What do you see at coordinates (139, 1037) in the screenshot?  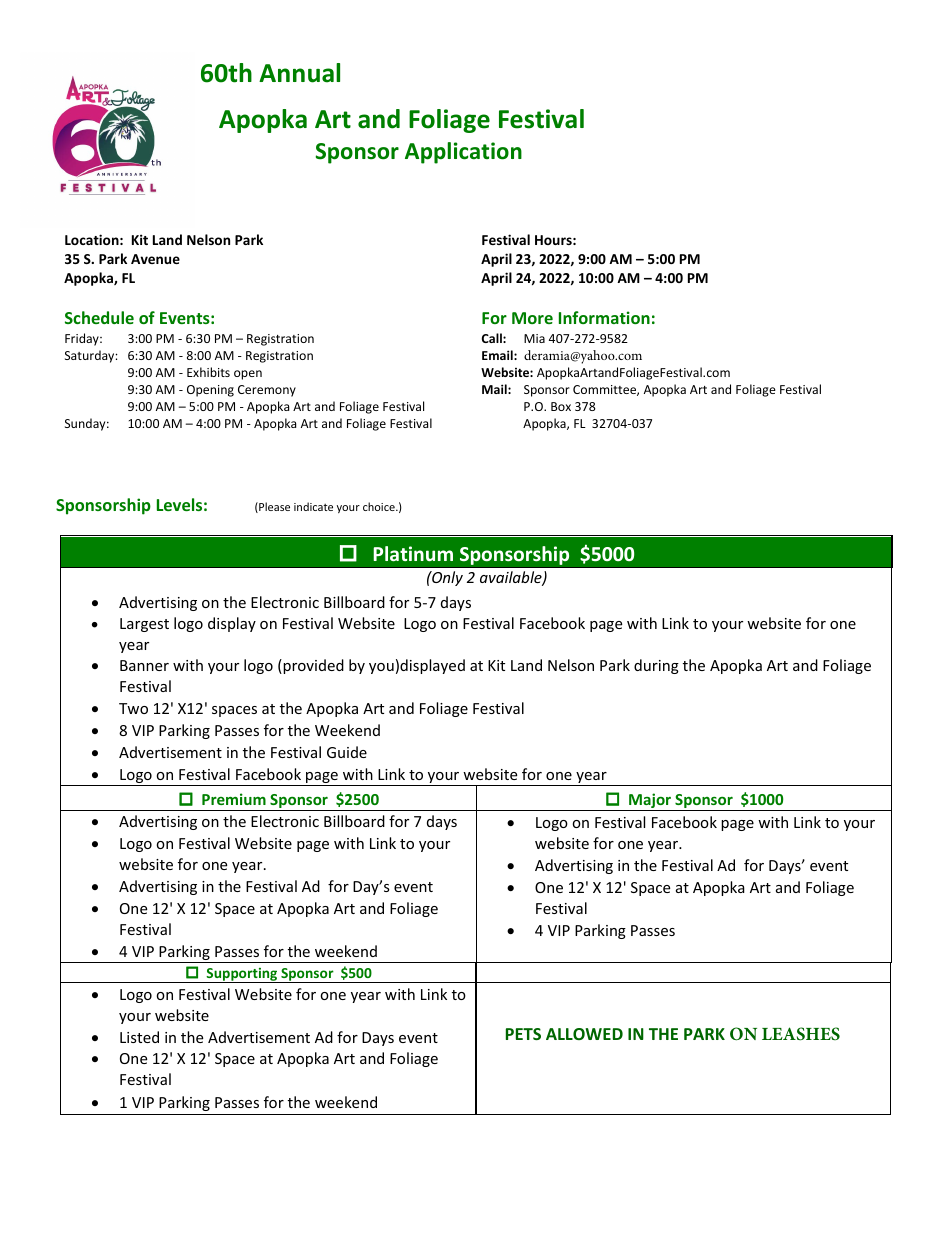 I see `Listed` at bounding box center [139, 1037].
